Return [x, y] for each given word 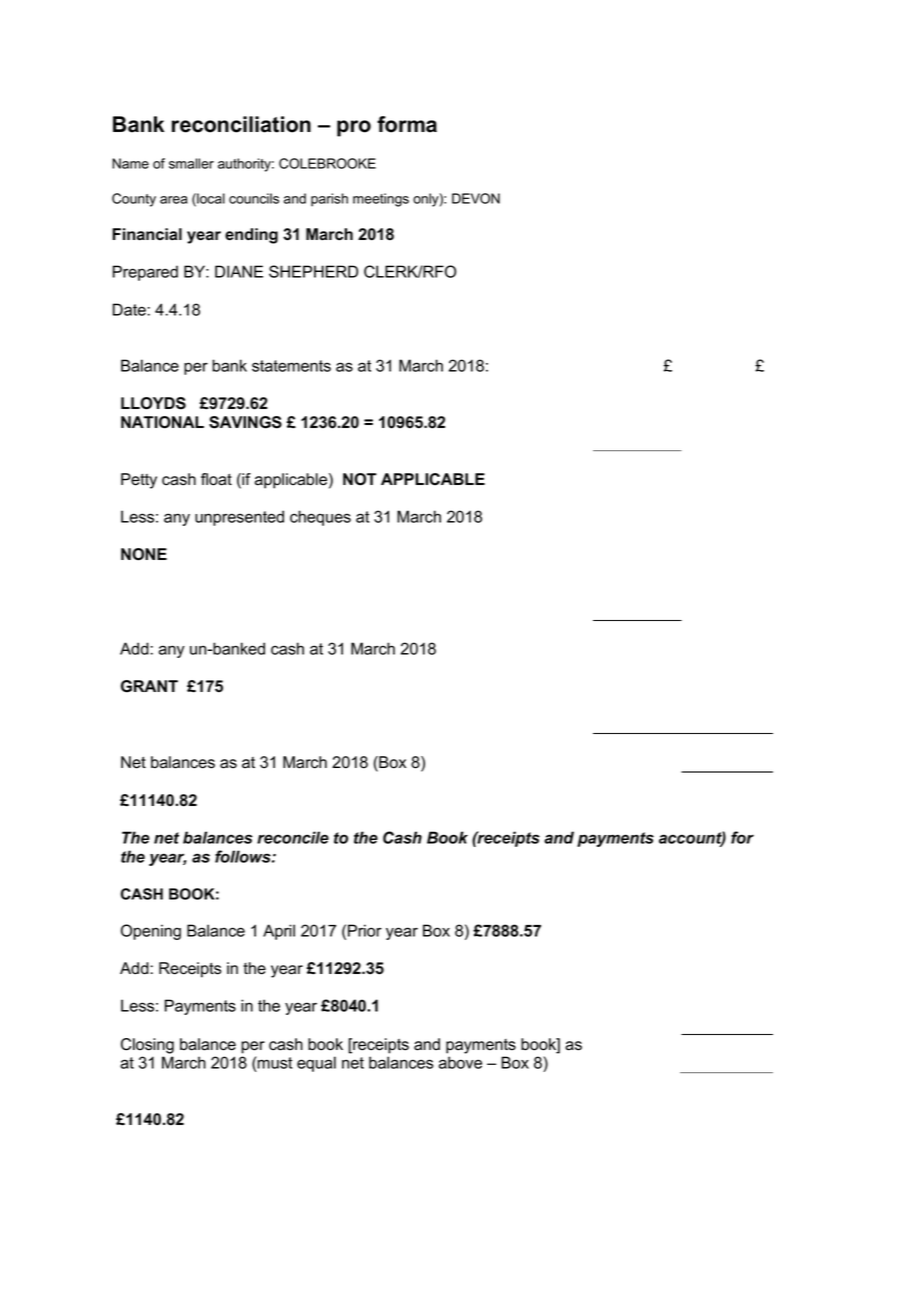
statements [291, 366]
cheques [320, 518]
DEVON [476, 198]
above [460, 1062]
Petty [139, 481]
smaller [191, 163]
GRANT [149, 686]
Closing [147, 1046]
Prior [365, 930]
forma [407, 124]
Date [129, 309]
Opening [151, 932]
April [279, 932]
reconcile [293, 837]
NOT [360, 479]
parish [329, 200]
